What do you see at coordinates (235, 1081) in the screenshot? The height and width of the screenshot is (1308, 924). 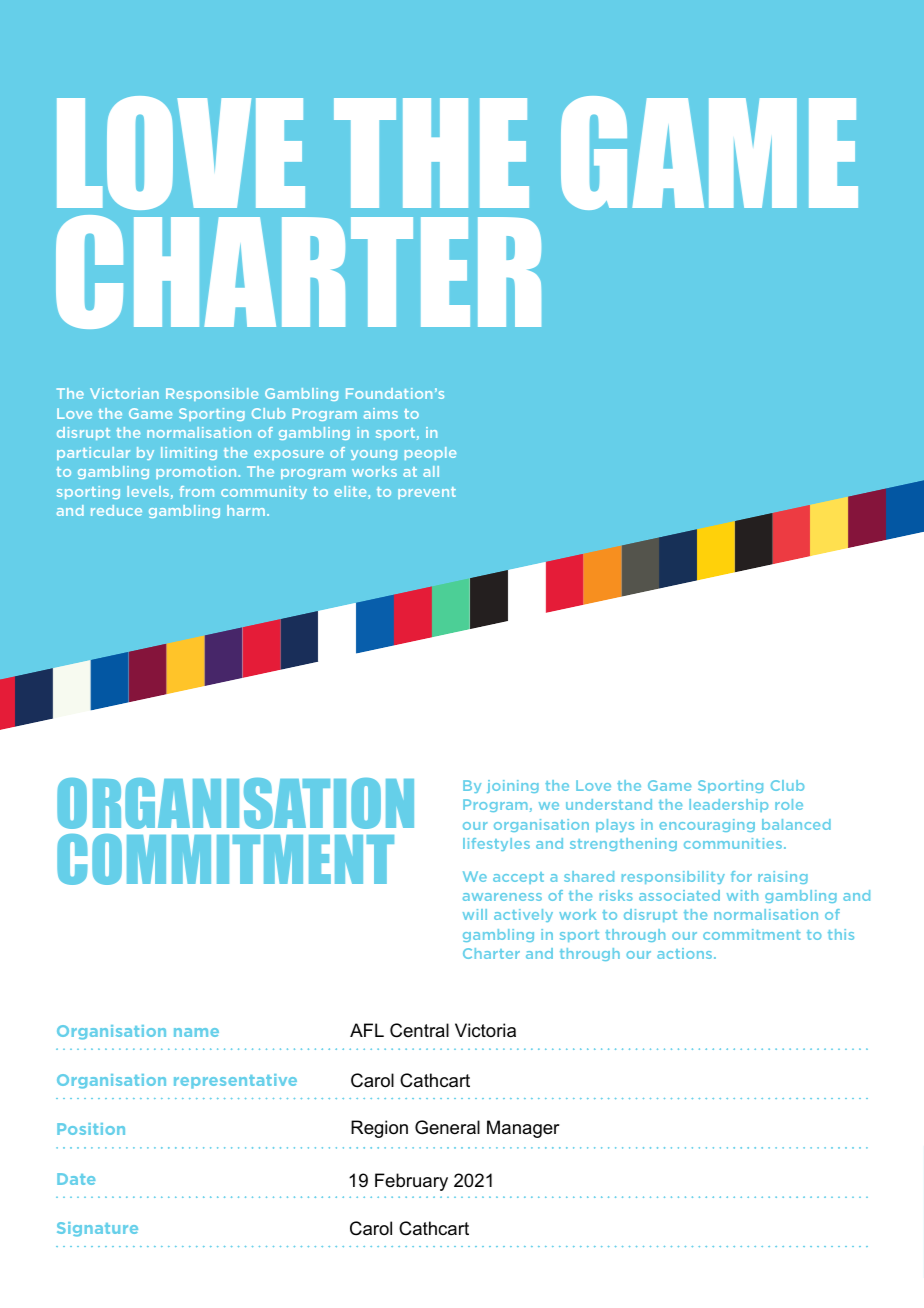 I see `representative` at bounding box center [235, 1081].
